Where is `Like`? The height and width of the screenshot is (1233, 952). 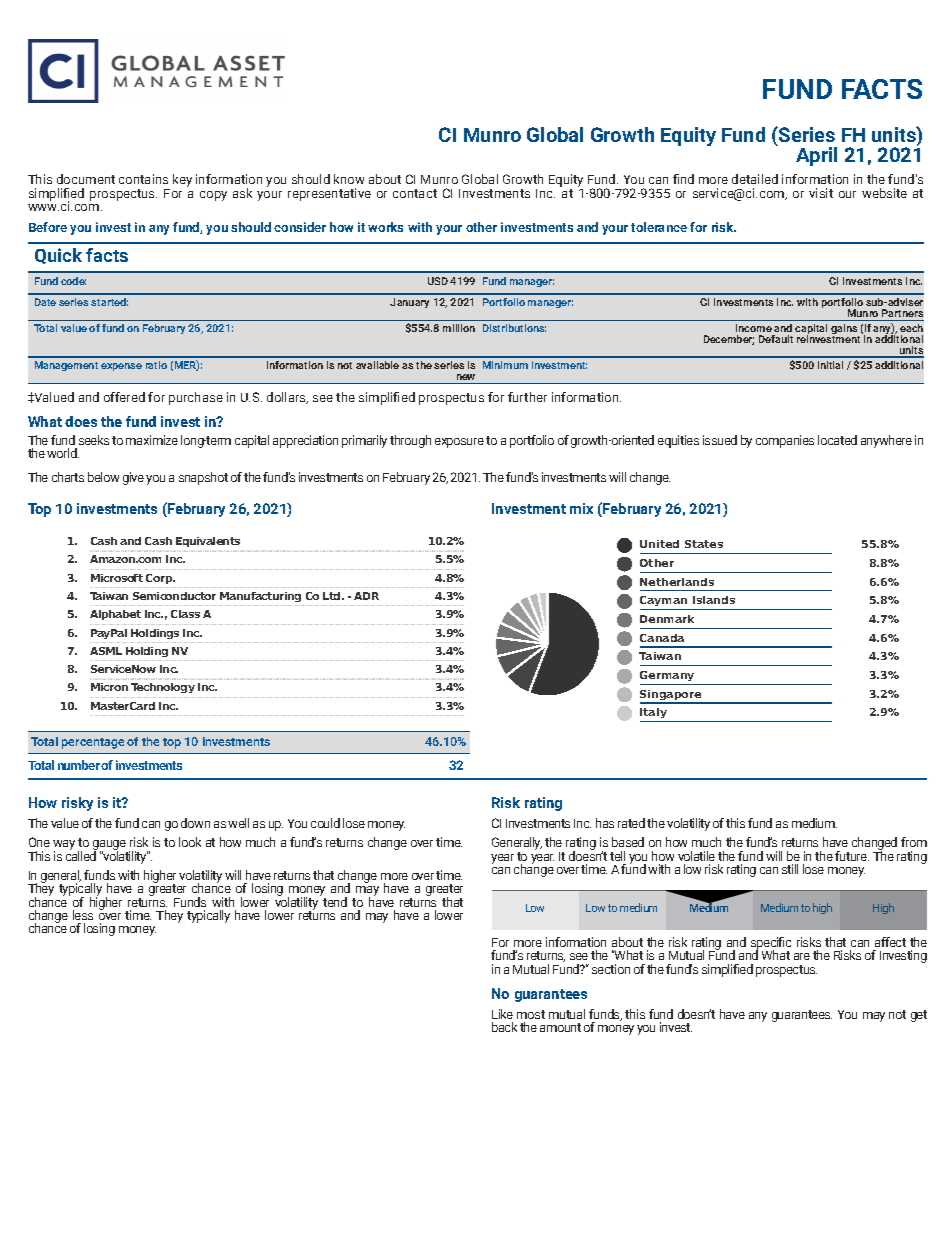 Like is located at coordinates (502, 1014).
